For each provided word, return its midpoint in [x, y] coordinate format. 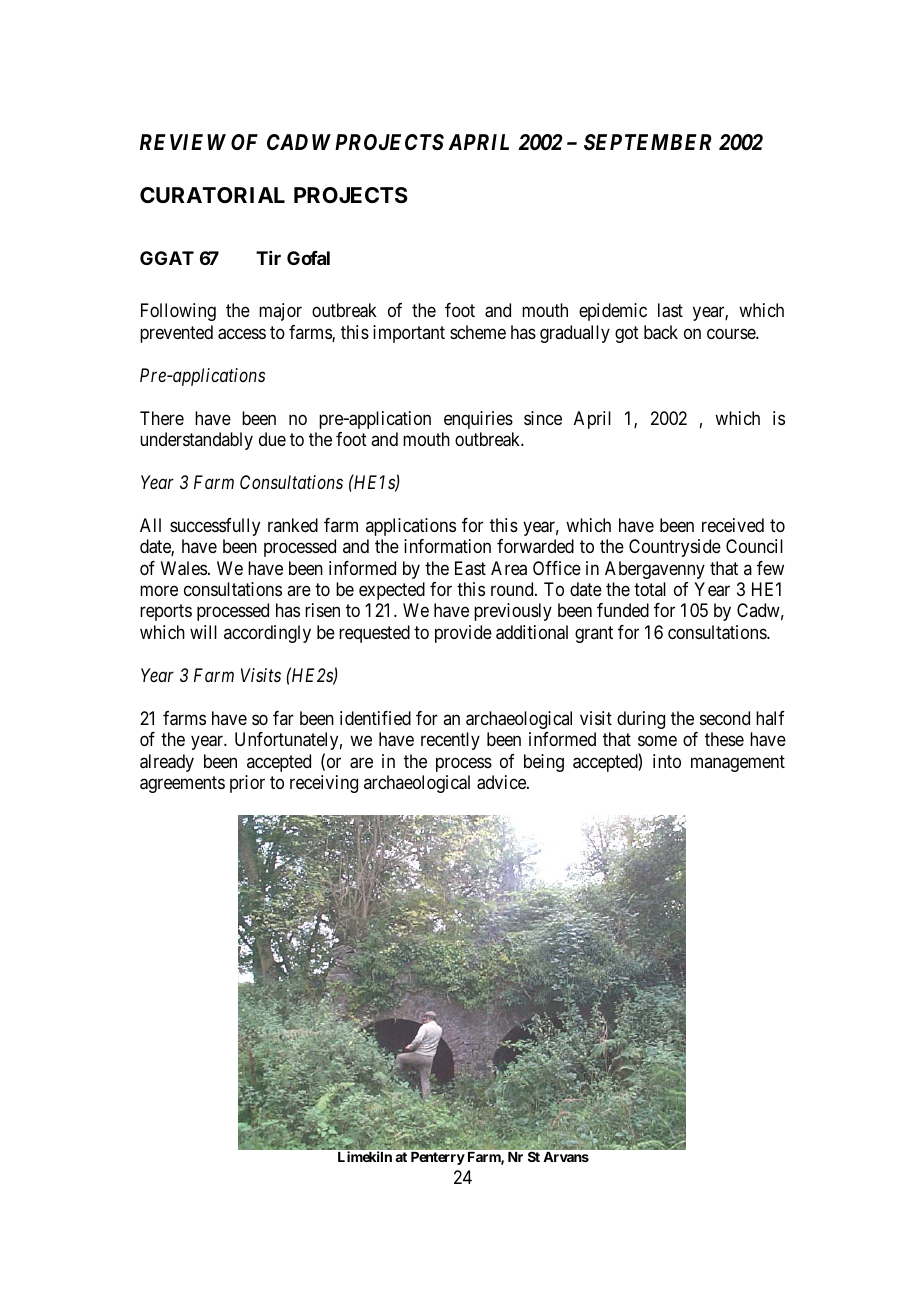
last [670, 310]
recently [450, 741]
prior [247, 784]
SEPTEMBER [647, 142]
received [733, 525]
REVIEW [183, 142]
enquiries [478, 420]
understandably [196, 441]
